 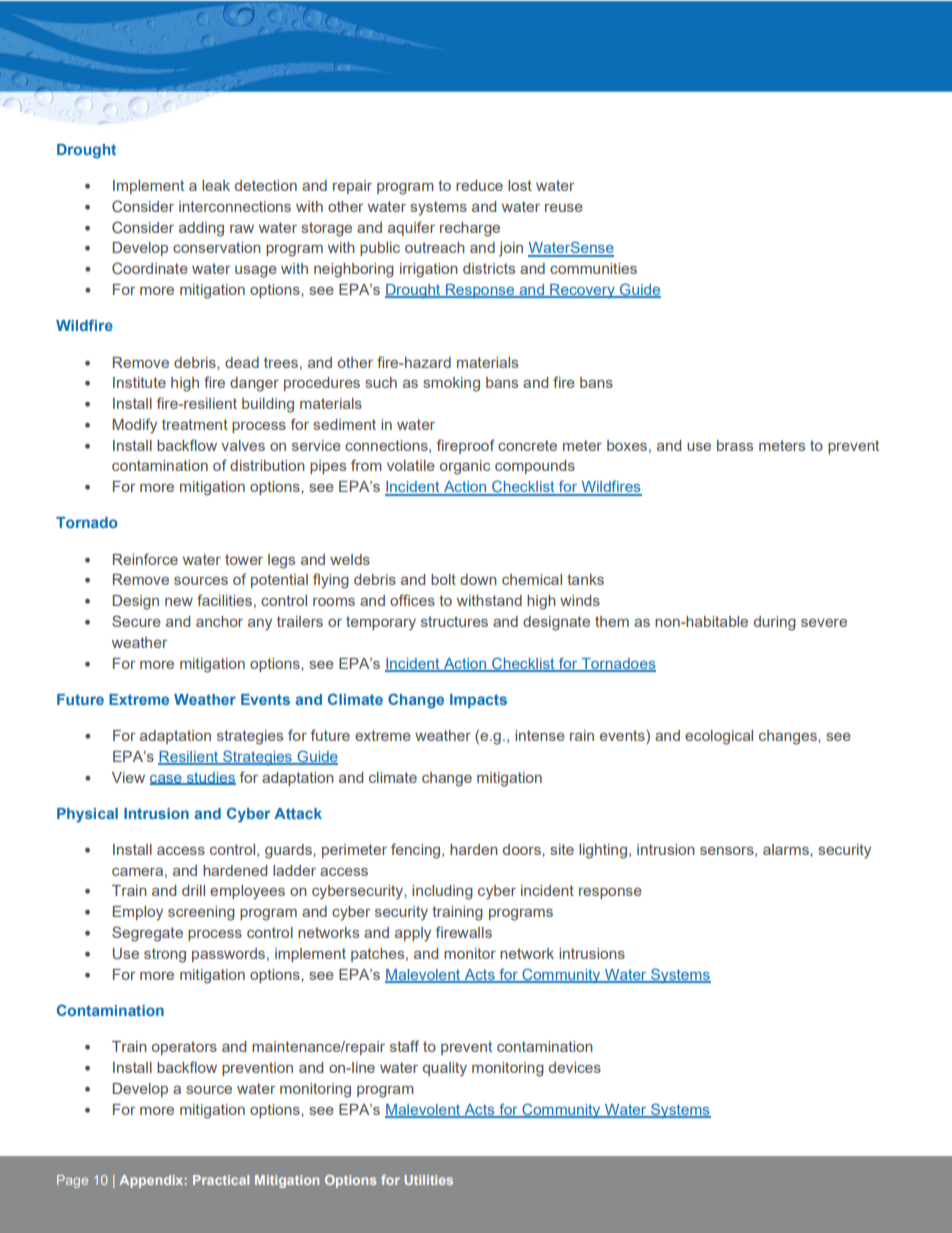 What do you see at coordinates (442, 892) in the screenshot?
I see `including` at bounding box center [442, 892].
